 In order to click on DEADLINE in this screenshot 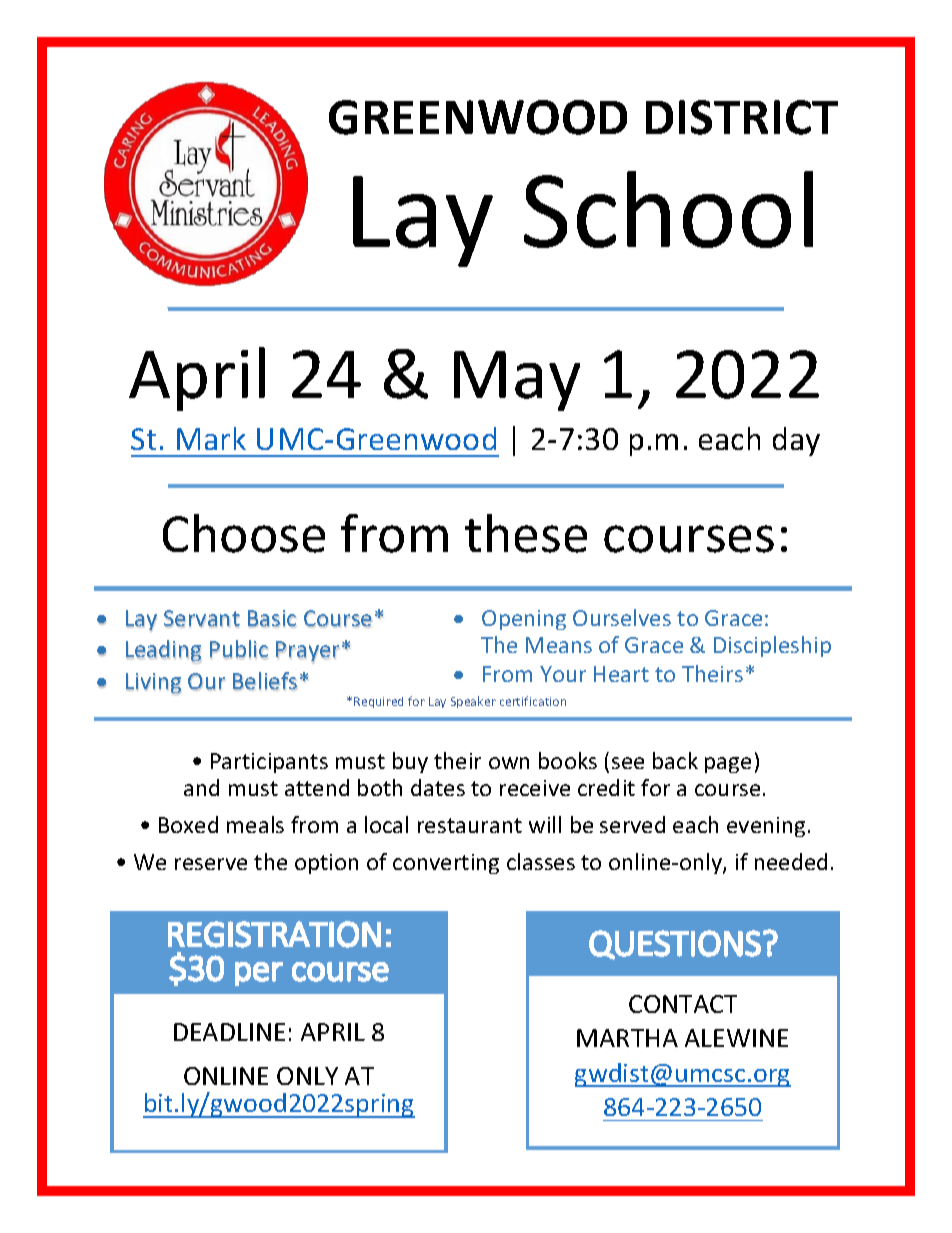, I will do `click(229, 1032)`.
